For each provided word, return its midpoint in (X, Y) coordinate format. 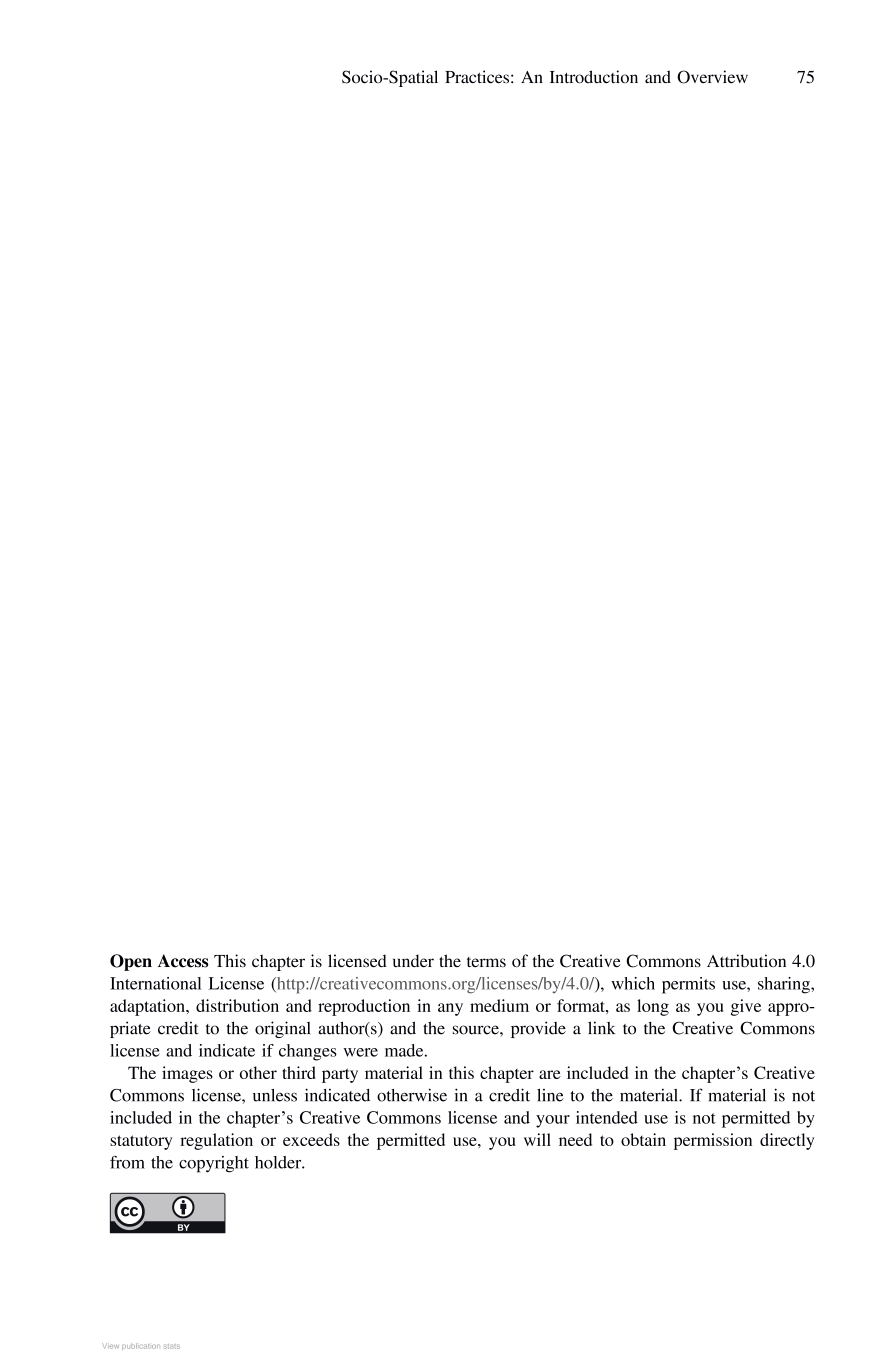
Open (131, 962)
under (413, 960)
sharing (785, 985)
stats (172, 1346)
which (633, 983)
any (450, 1009)
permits (688, 985)
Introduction (594, 77)
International (155, 983)
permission (713, 1141)
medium (499, 1005)
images (187, 1074)
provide (538, 1029)
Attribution (746, 960)
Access (183, 961)
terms (486, 962)
